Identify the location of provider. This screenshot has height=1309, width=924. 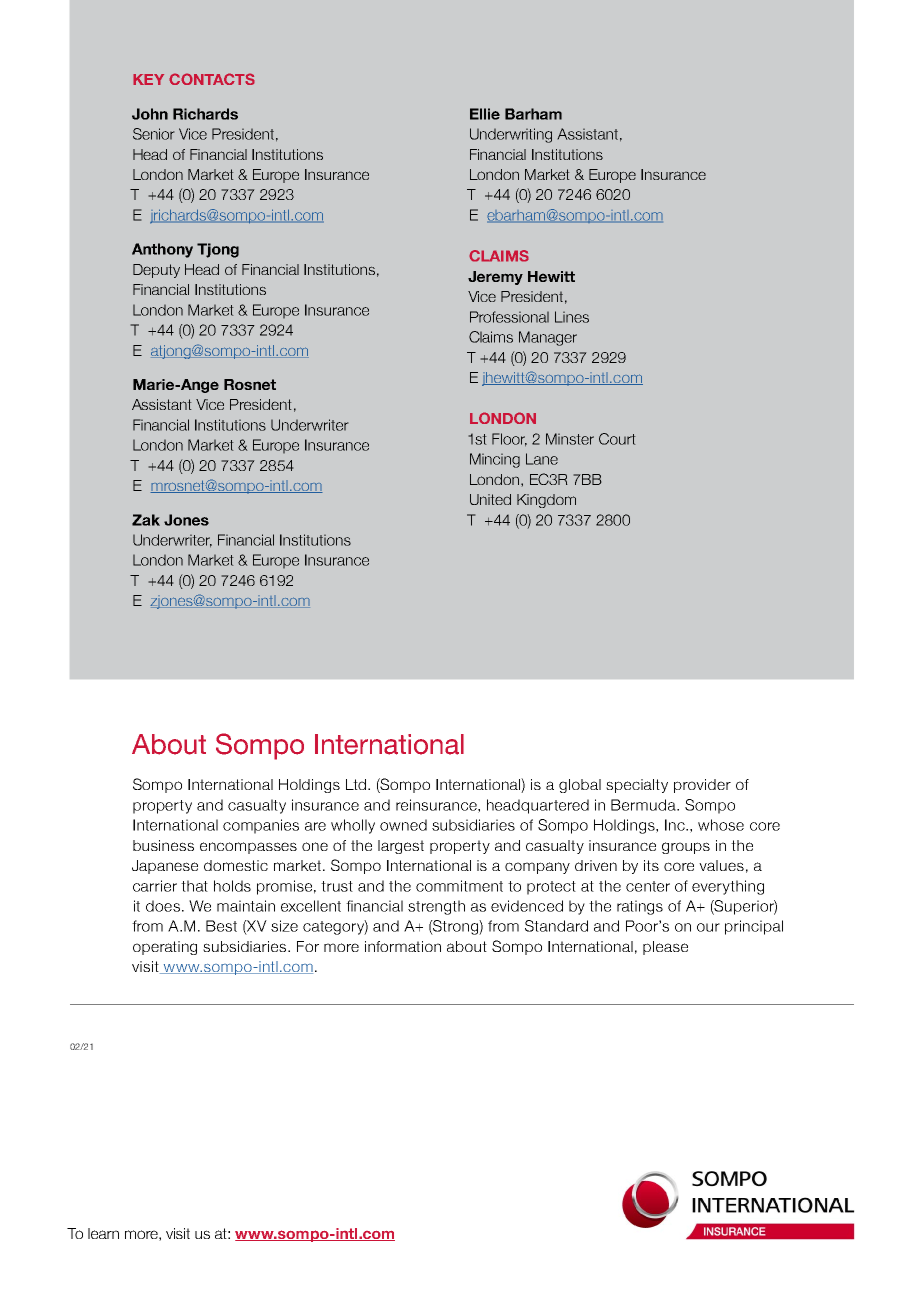
(702, 786).
